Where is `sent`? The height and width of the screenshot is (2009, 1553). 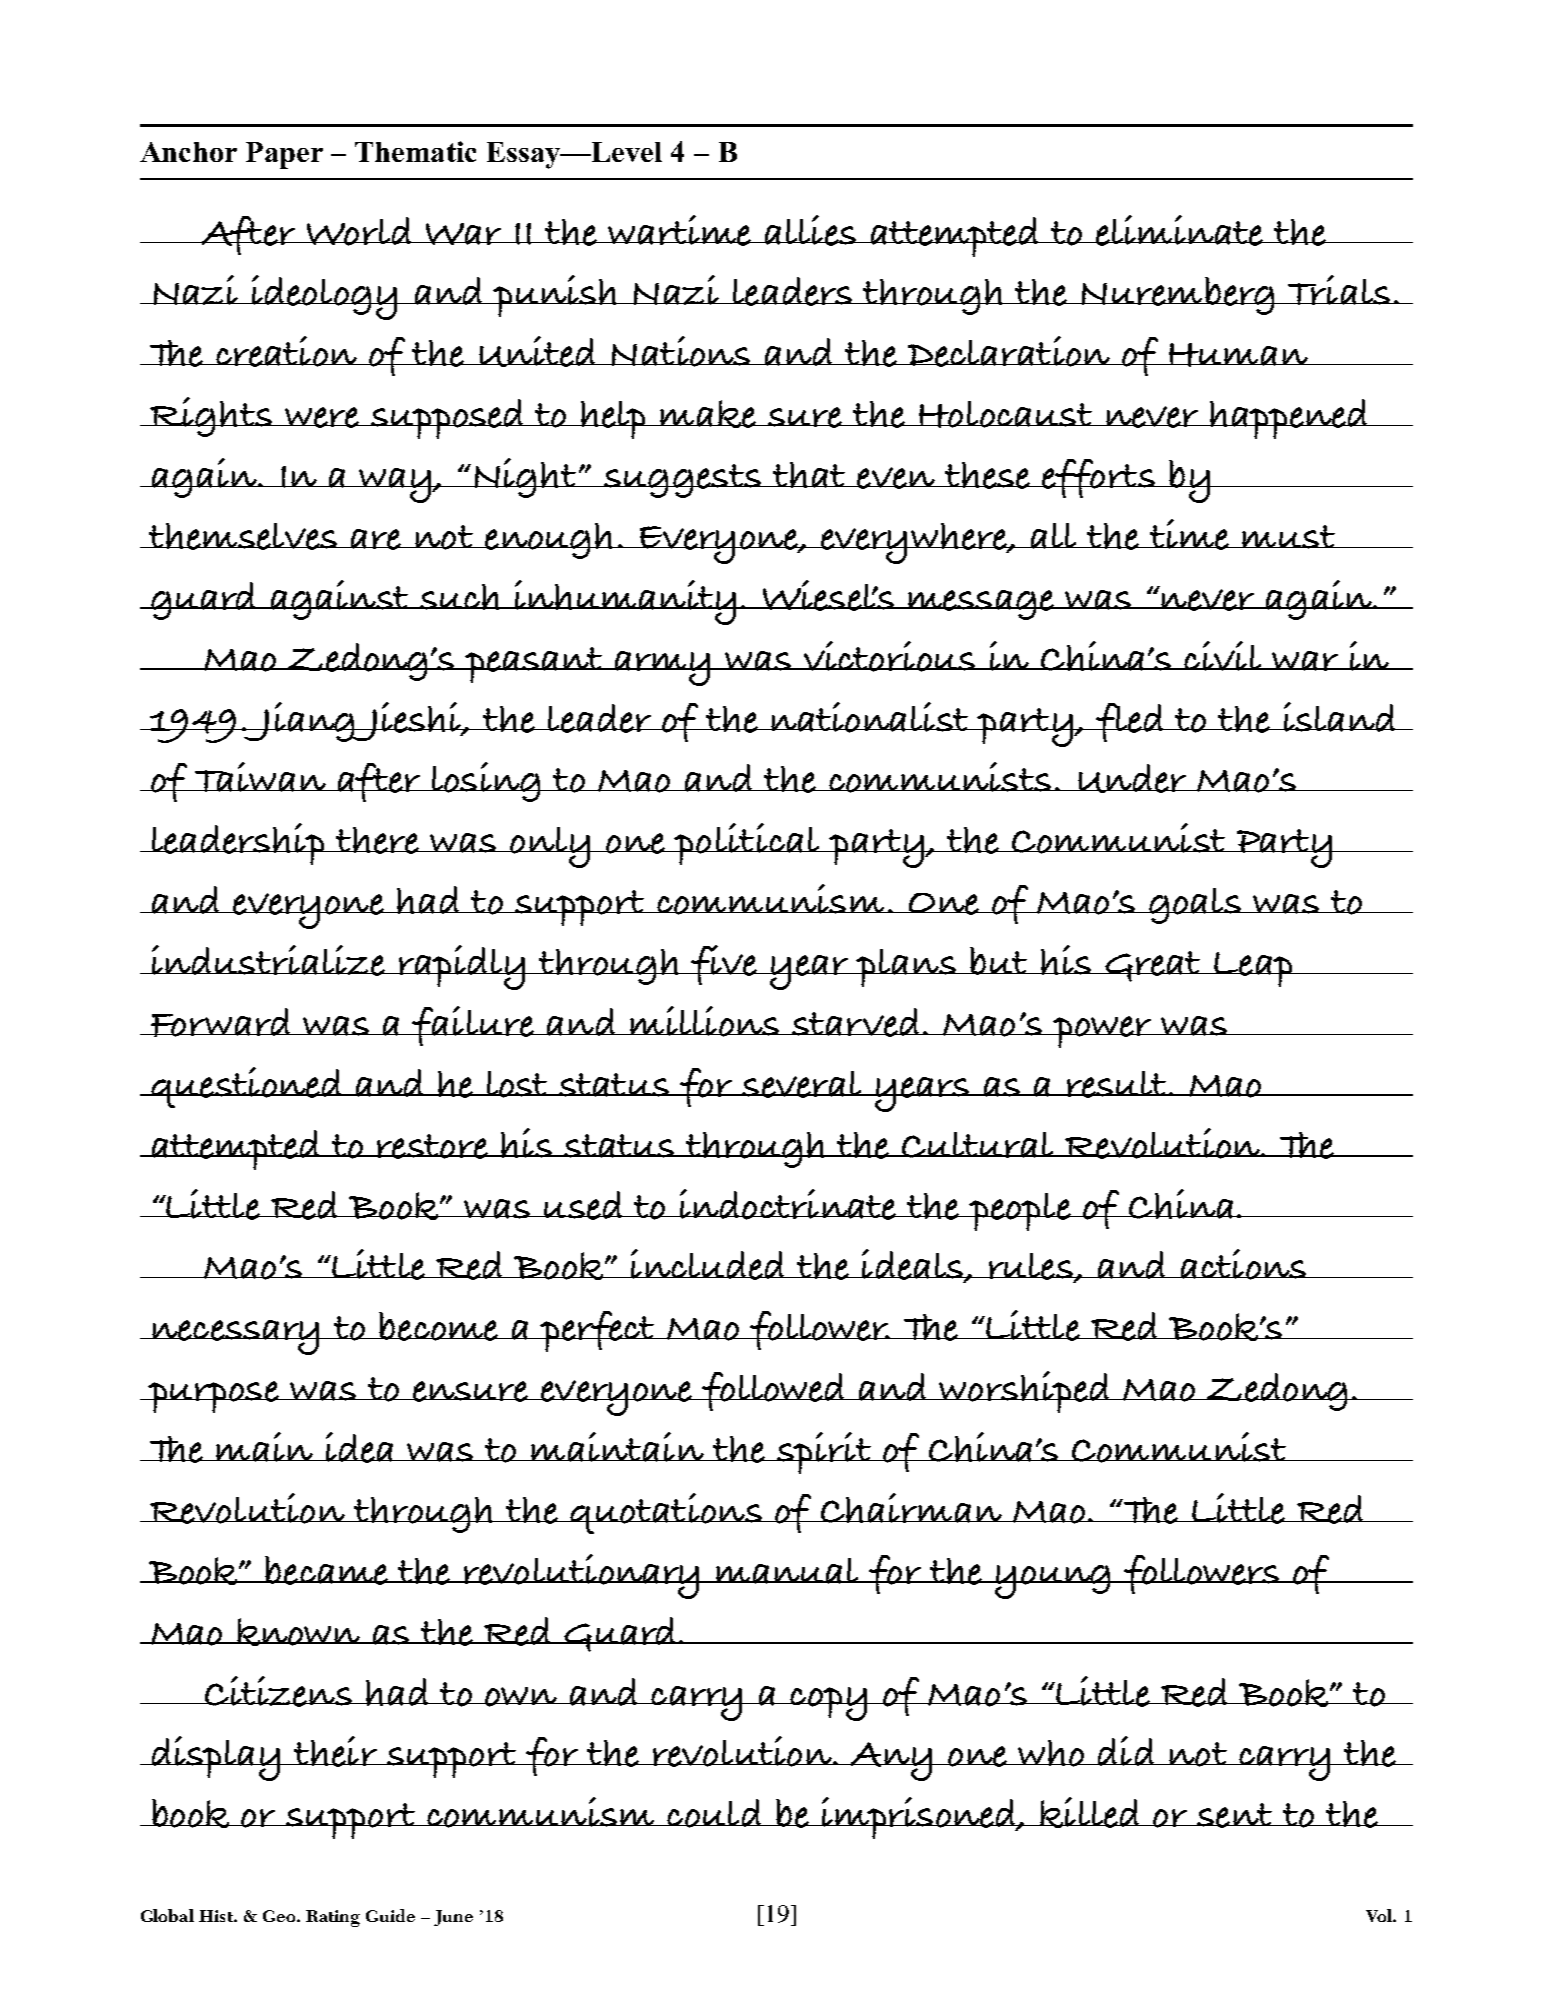
sent is located at coordinates (1235, 1815).
